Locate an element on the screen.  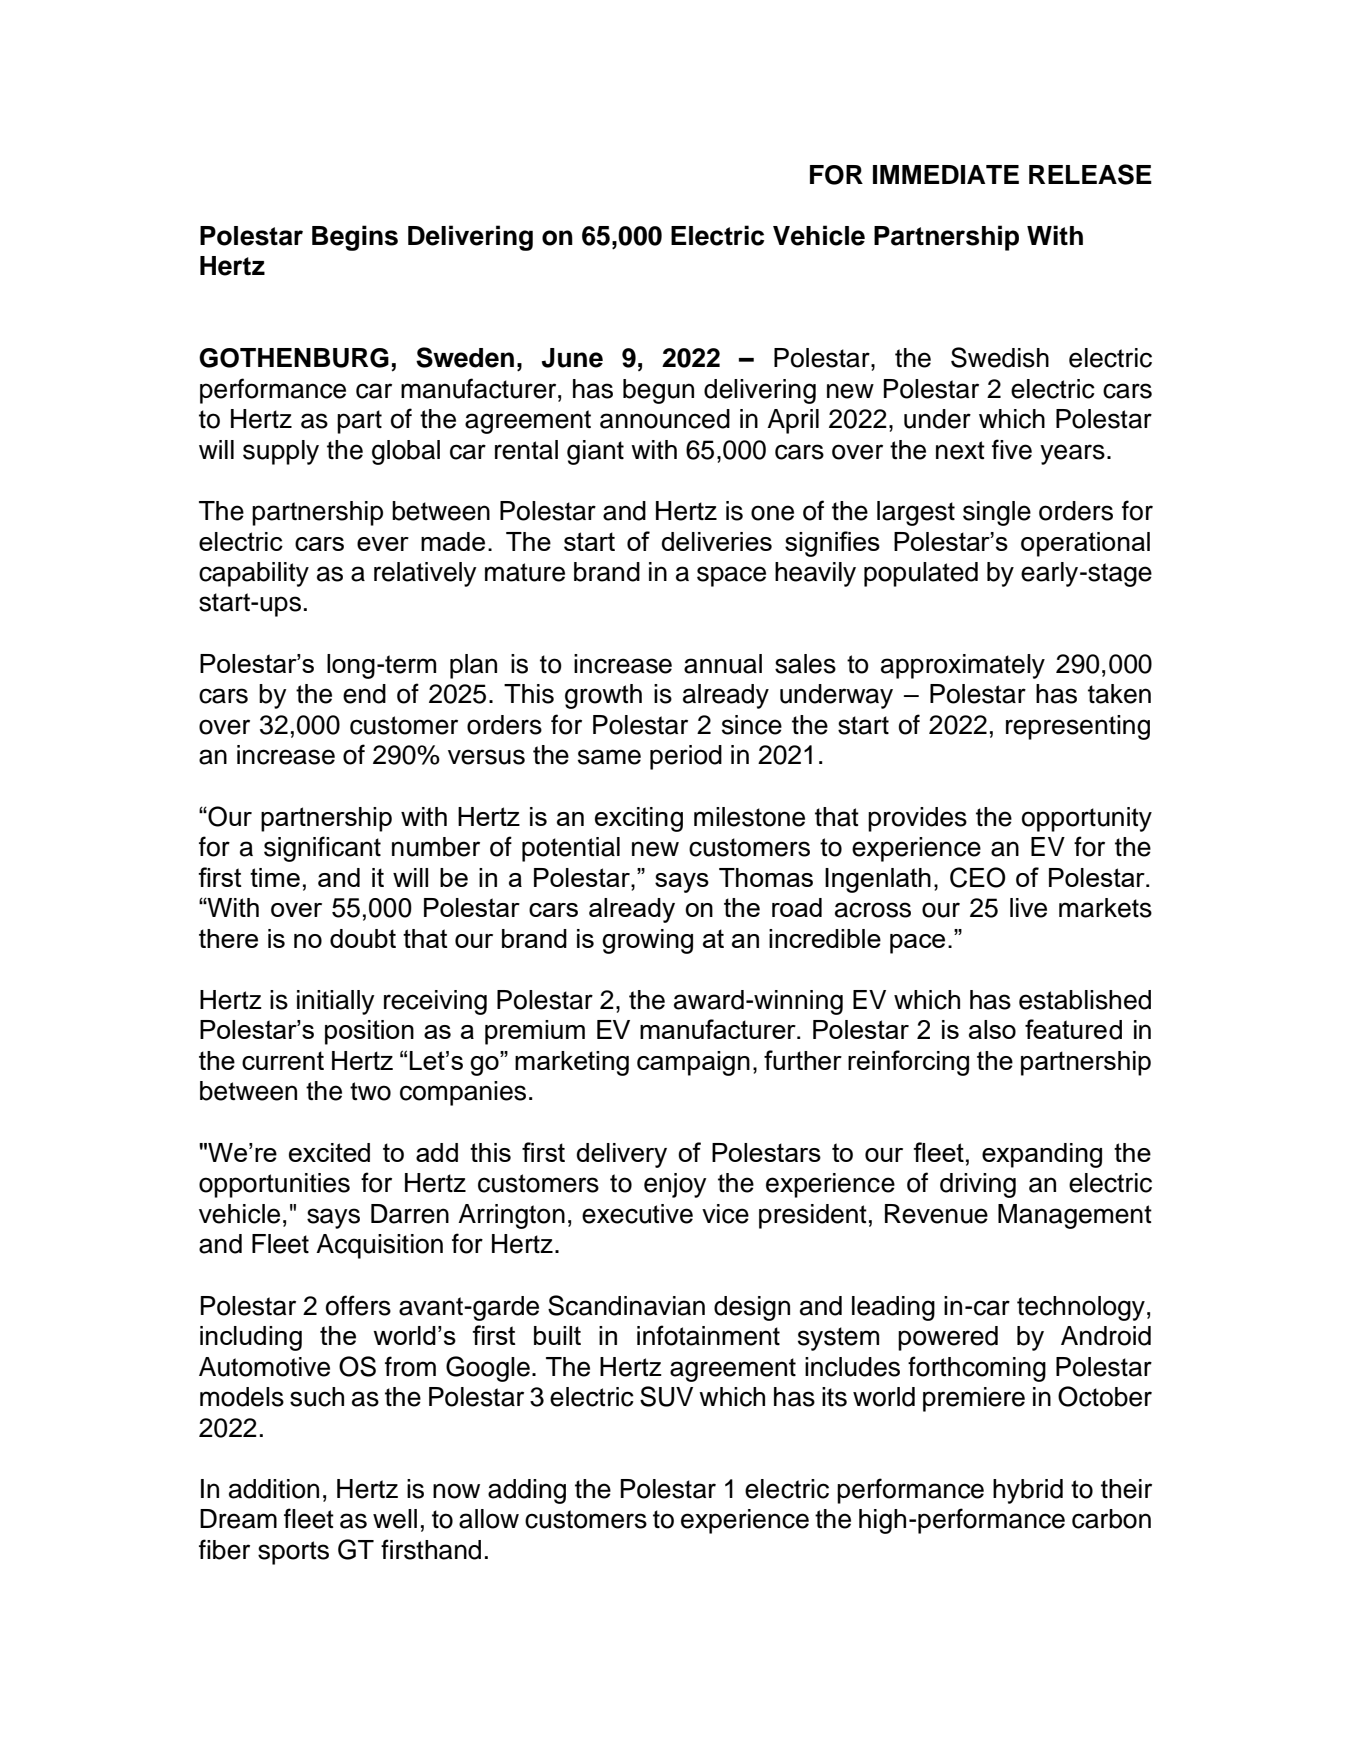
ever is located at coordinates (383, 544).
